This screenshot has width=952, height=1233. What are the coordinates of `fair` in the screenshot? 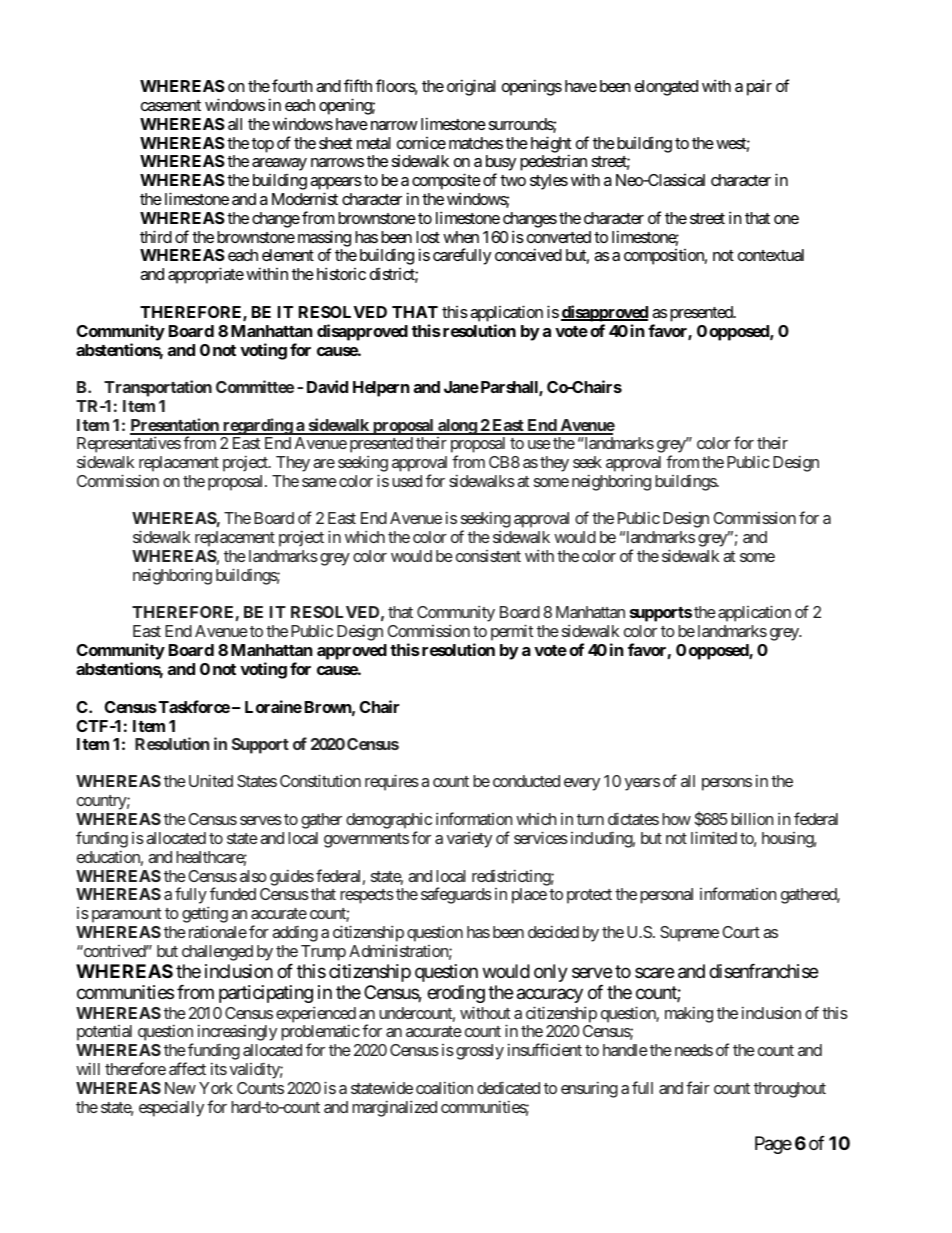 It's located at (698, 1087).
